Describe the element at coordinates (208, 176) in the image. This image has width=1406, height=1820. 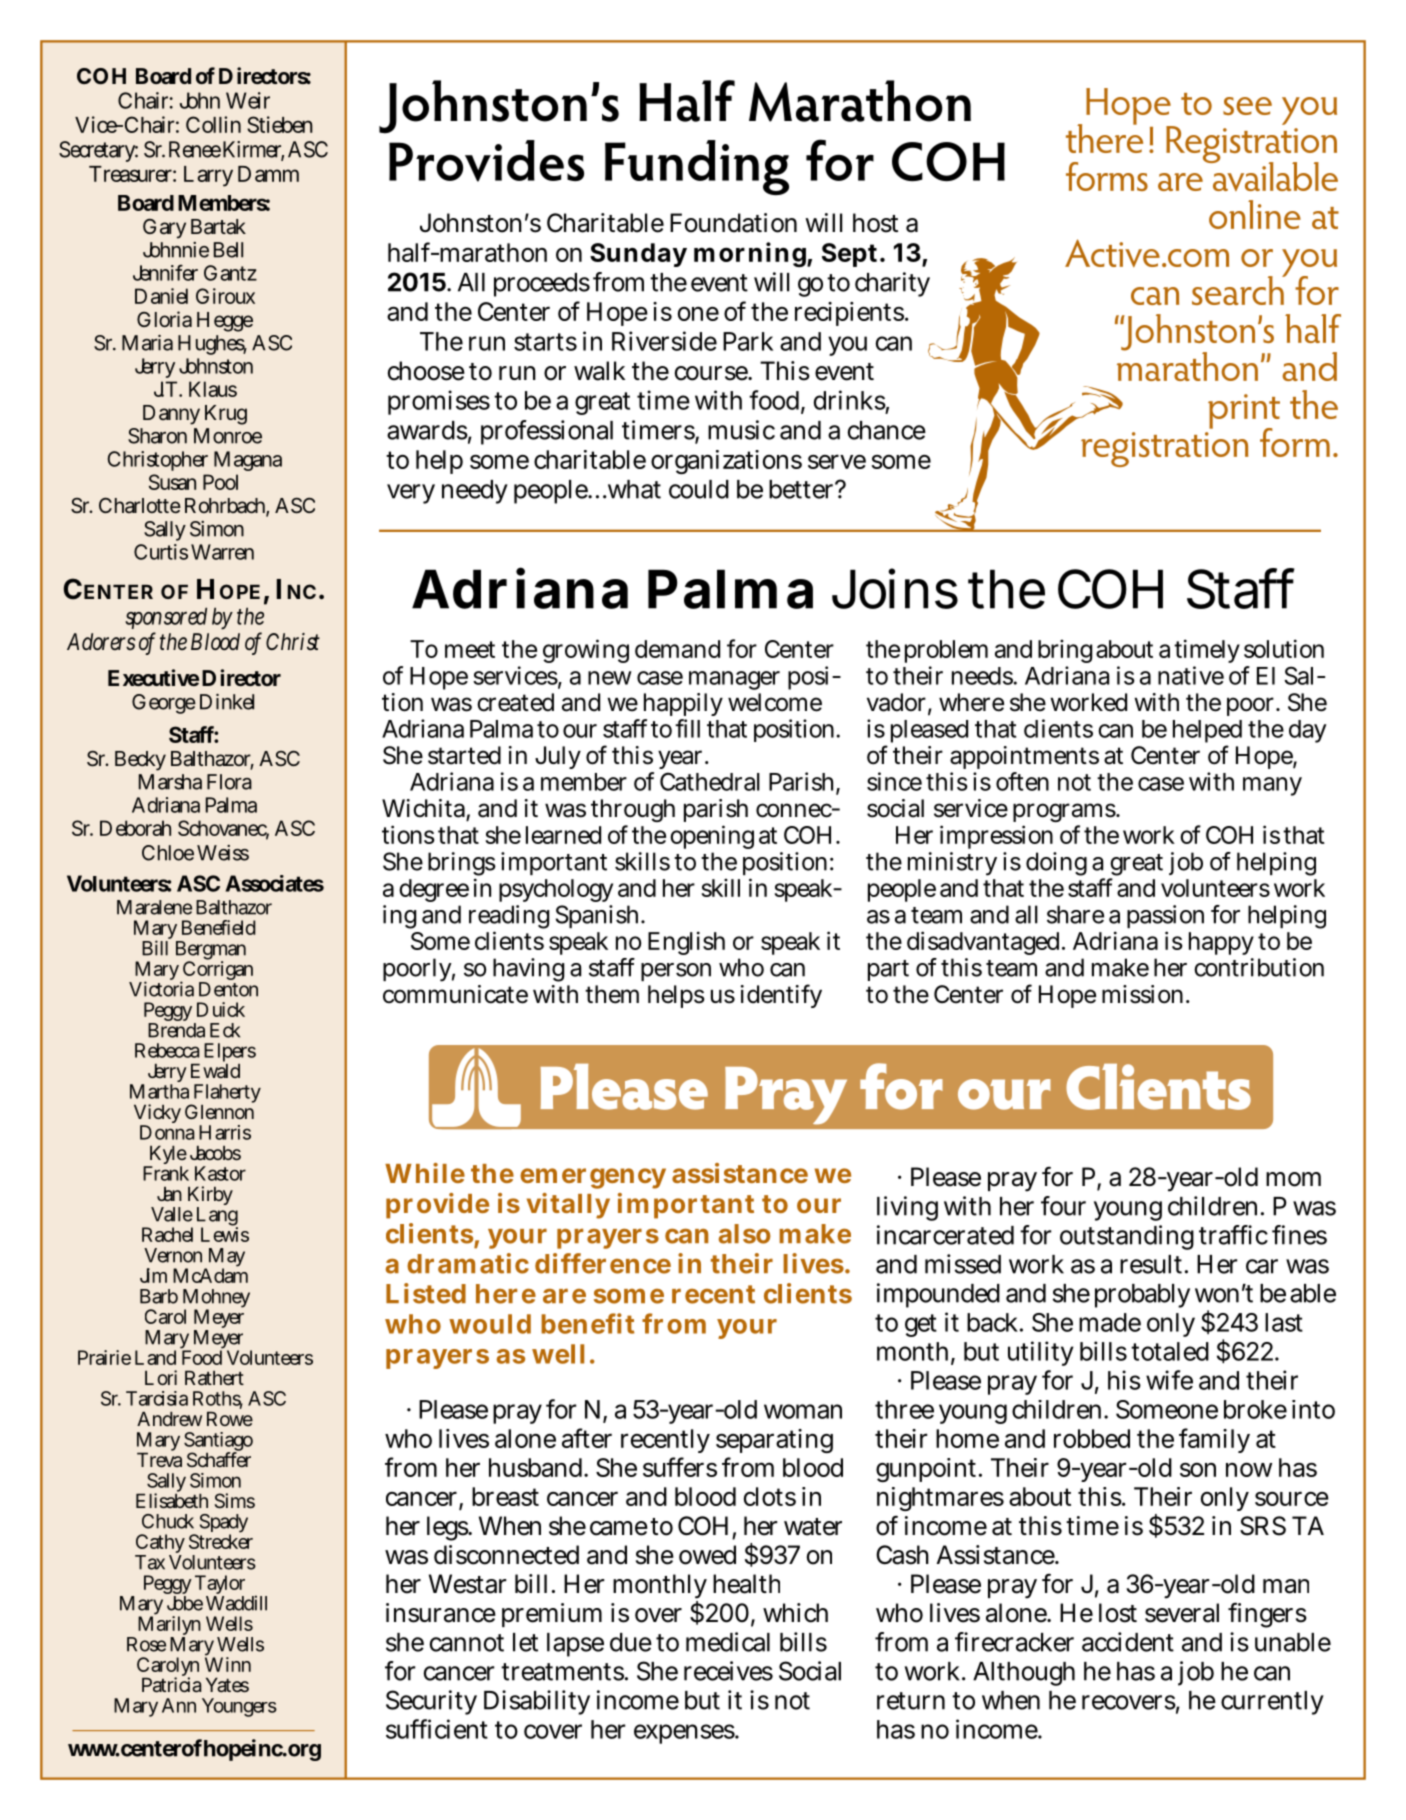
I see `Larry` at that location.
